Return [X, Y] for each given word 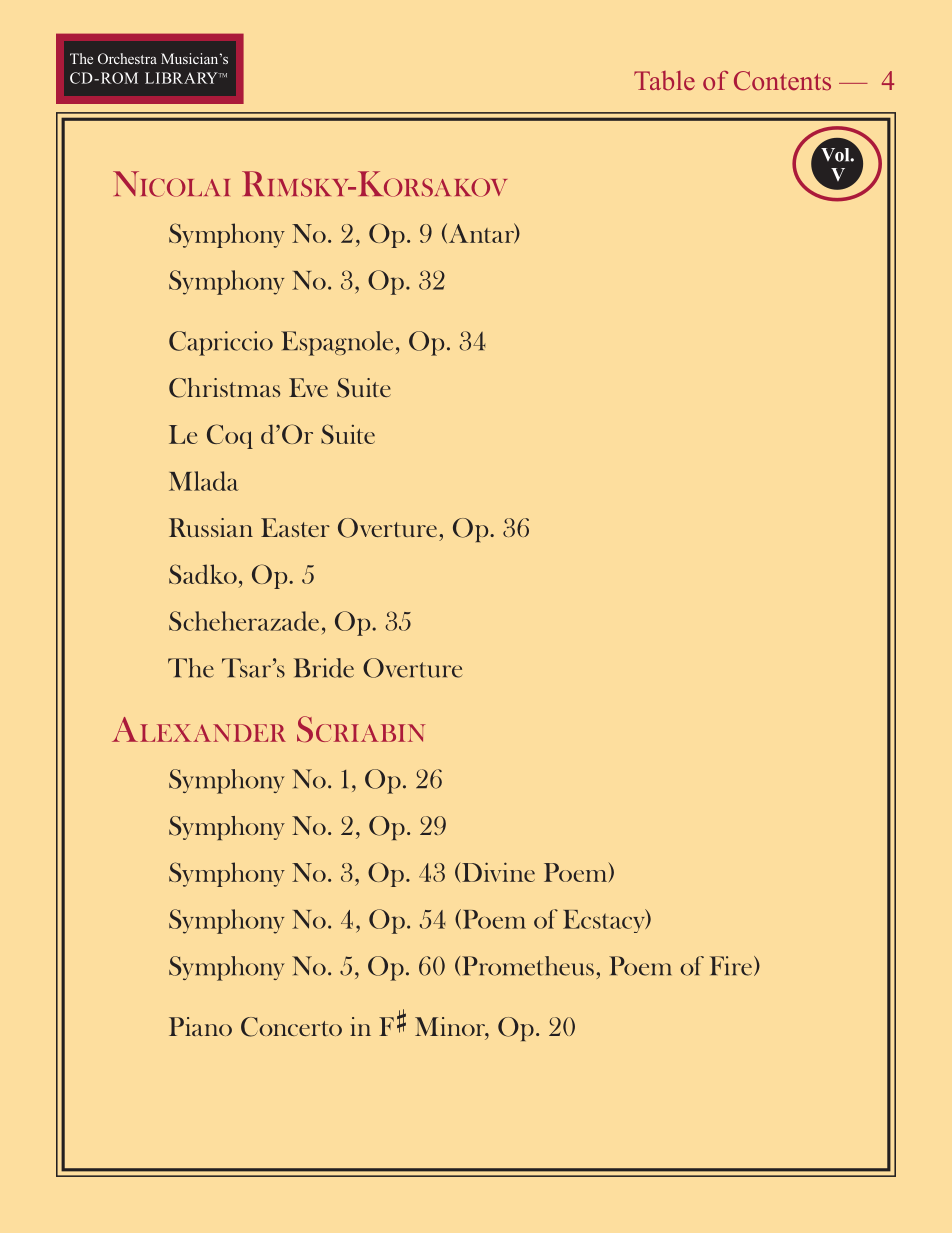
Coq [230, 436]
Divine [498, 872]
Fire [732, 966]
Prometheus [528, 966]
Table [664, 80]
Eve [308, 387]
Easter [295, 527]
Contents [782, 81]
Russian [211, 527]
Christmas [224, 388]
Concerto [291, 1027]
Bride [324, 668]
